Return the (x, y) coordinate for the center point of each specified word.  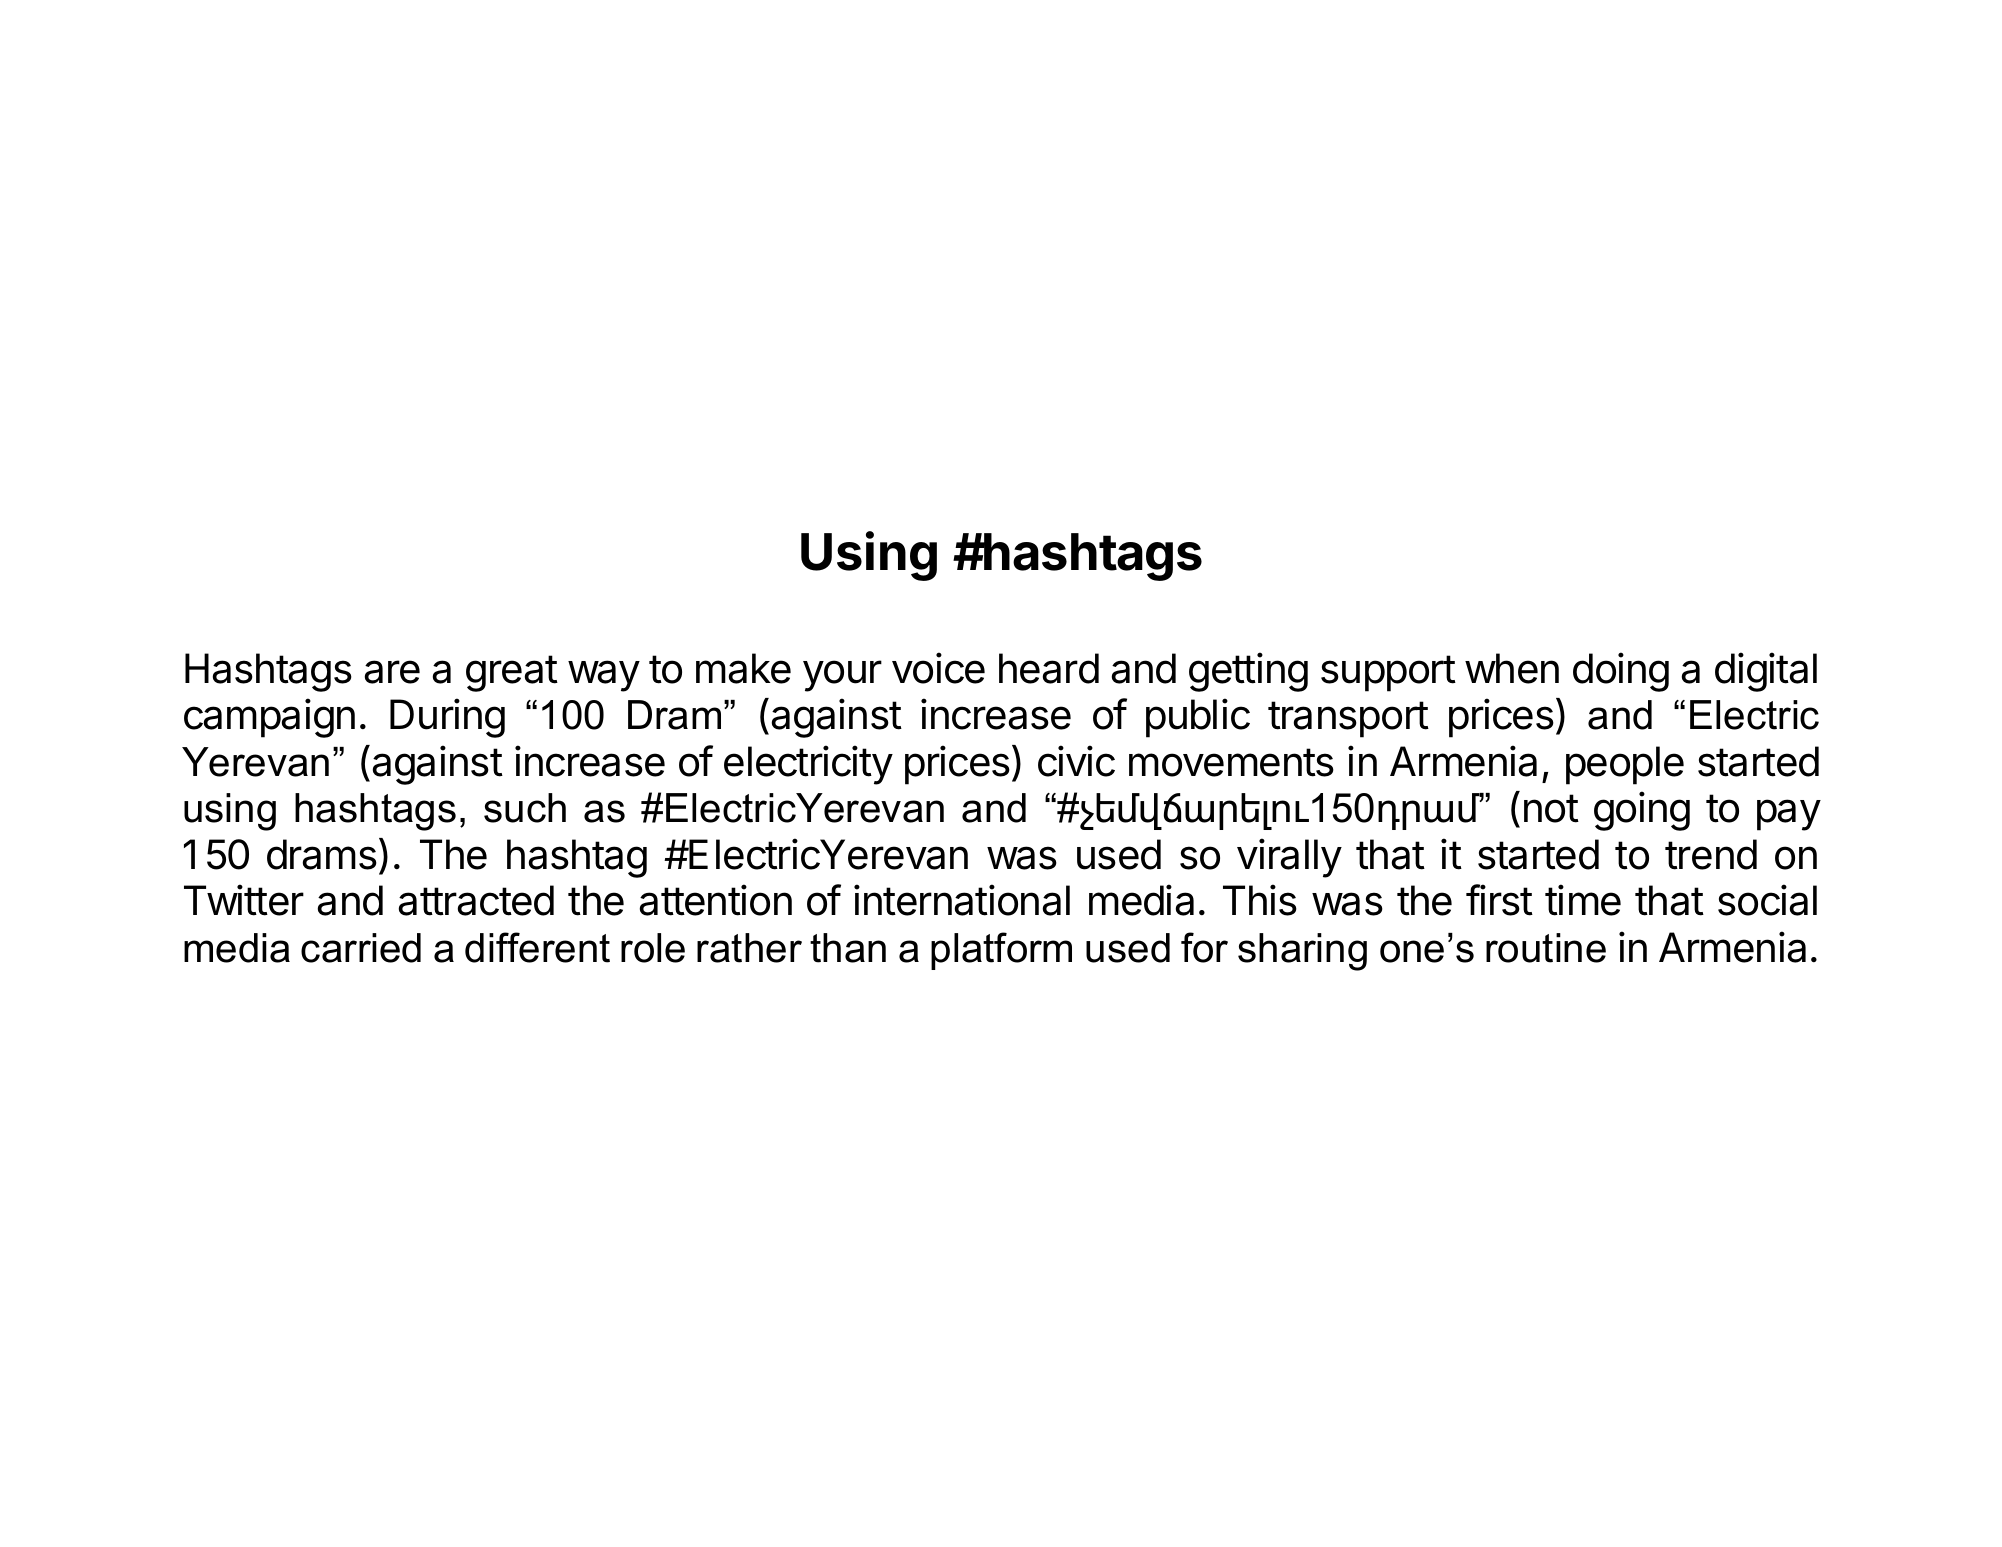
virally (1289, 858)
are (392, 672)
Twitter (244, 900)
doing (1621, 672)
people (1625, 765)
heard (1049, 668)
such (525, 808)
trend (1711, 854)
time (1583, 900)
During (447, 718)
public (1198, 718)
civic (1076, 761)
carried (361, 948)
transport (1348, 719)
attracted (476, 900)
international (962, 900)
